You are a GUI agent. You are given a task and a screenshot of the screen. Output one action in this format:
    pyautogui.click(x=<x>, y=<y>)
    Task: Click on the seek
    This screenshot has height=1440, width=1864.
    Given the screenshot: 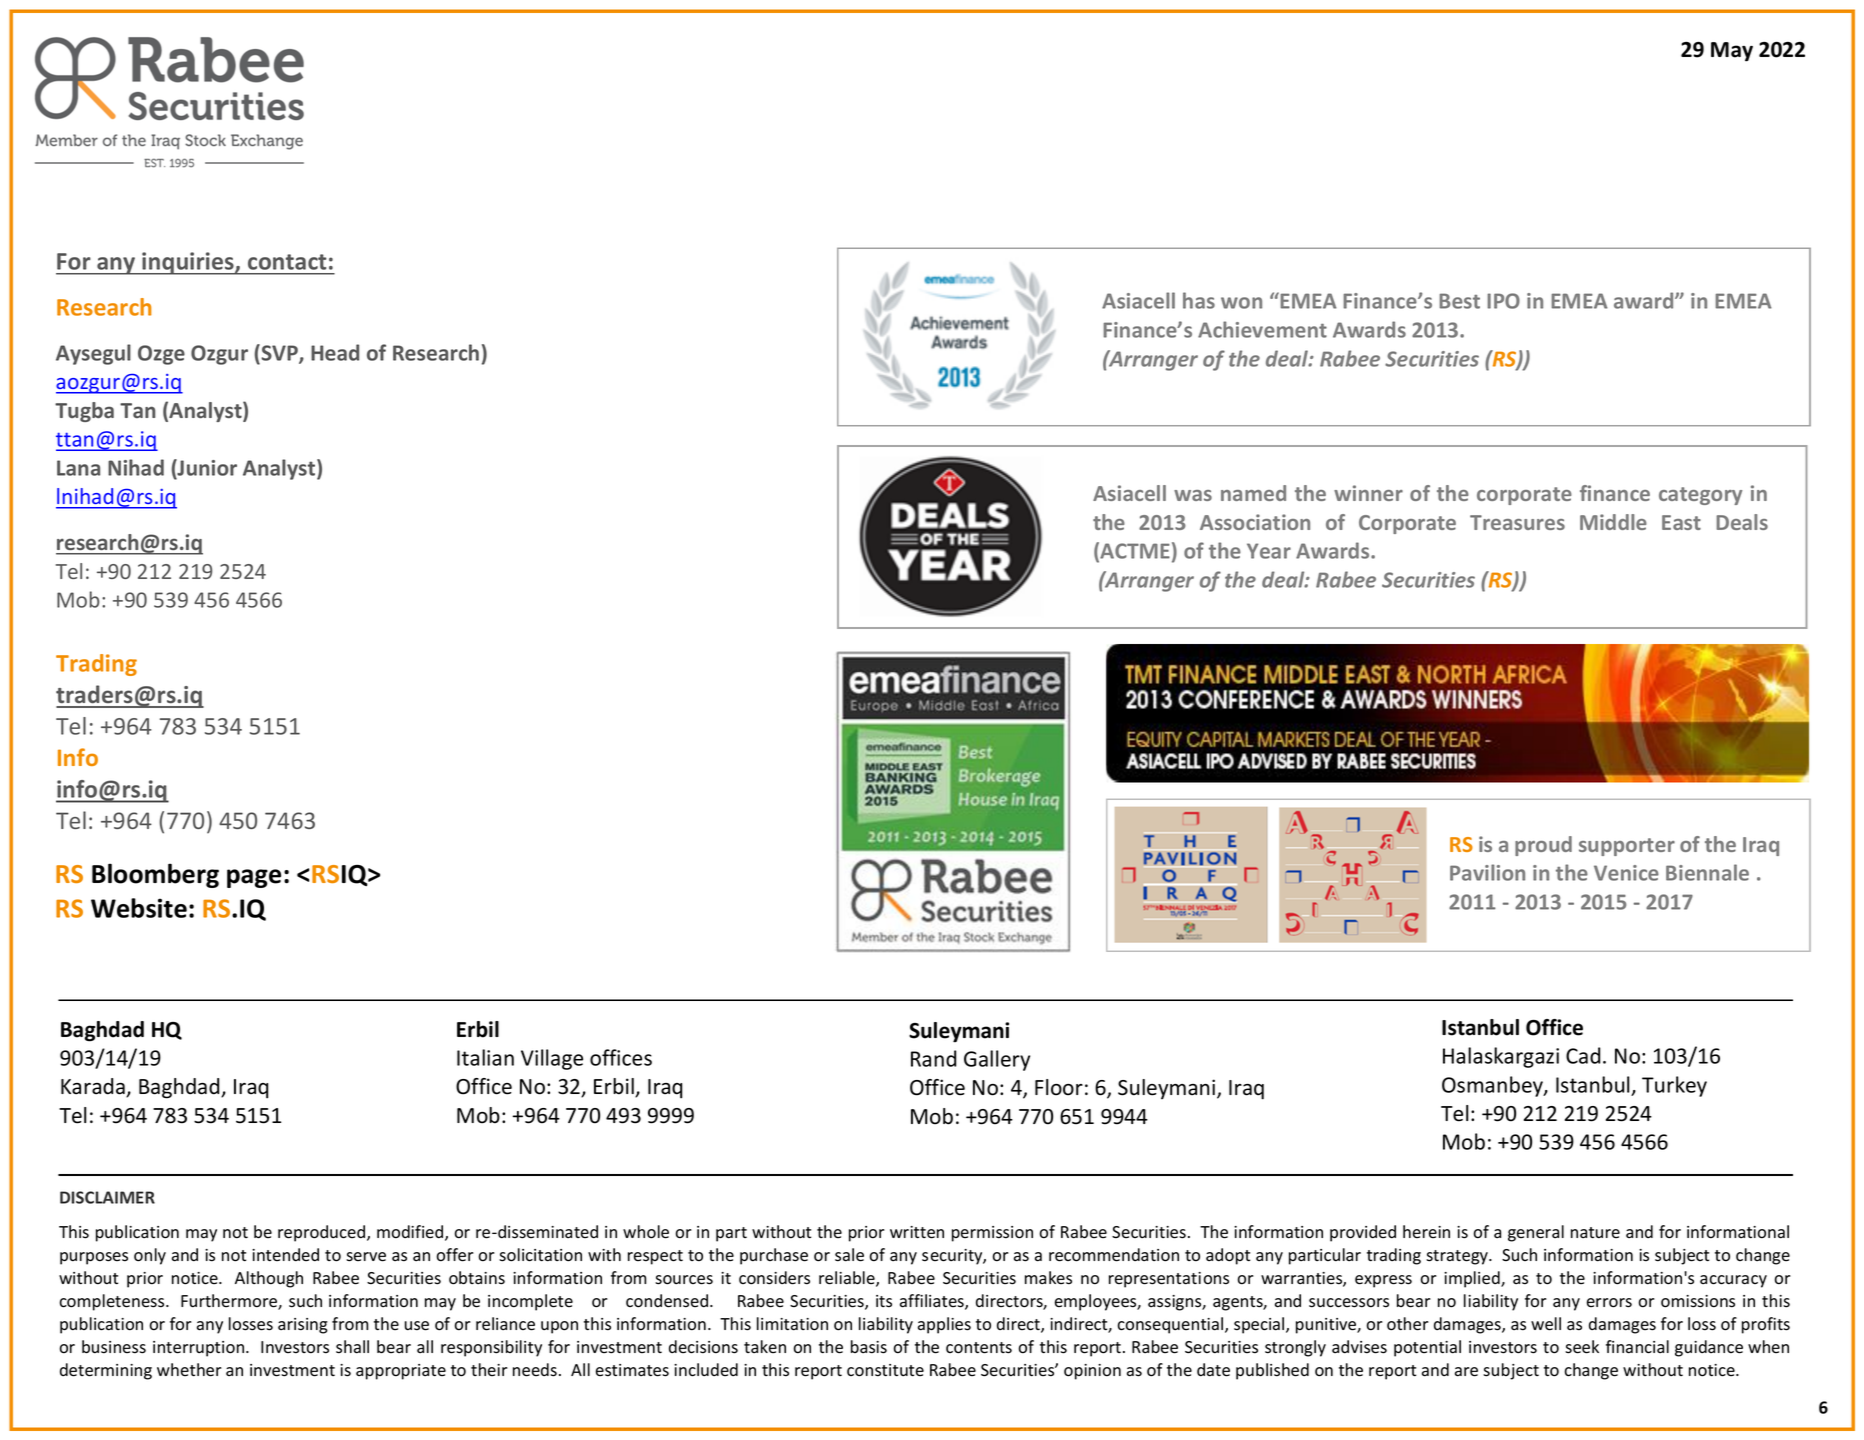 What is the action you would take?
    pyautogui.click(x=1582, y=1347)
